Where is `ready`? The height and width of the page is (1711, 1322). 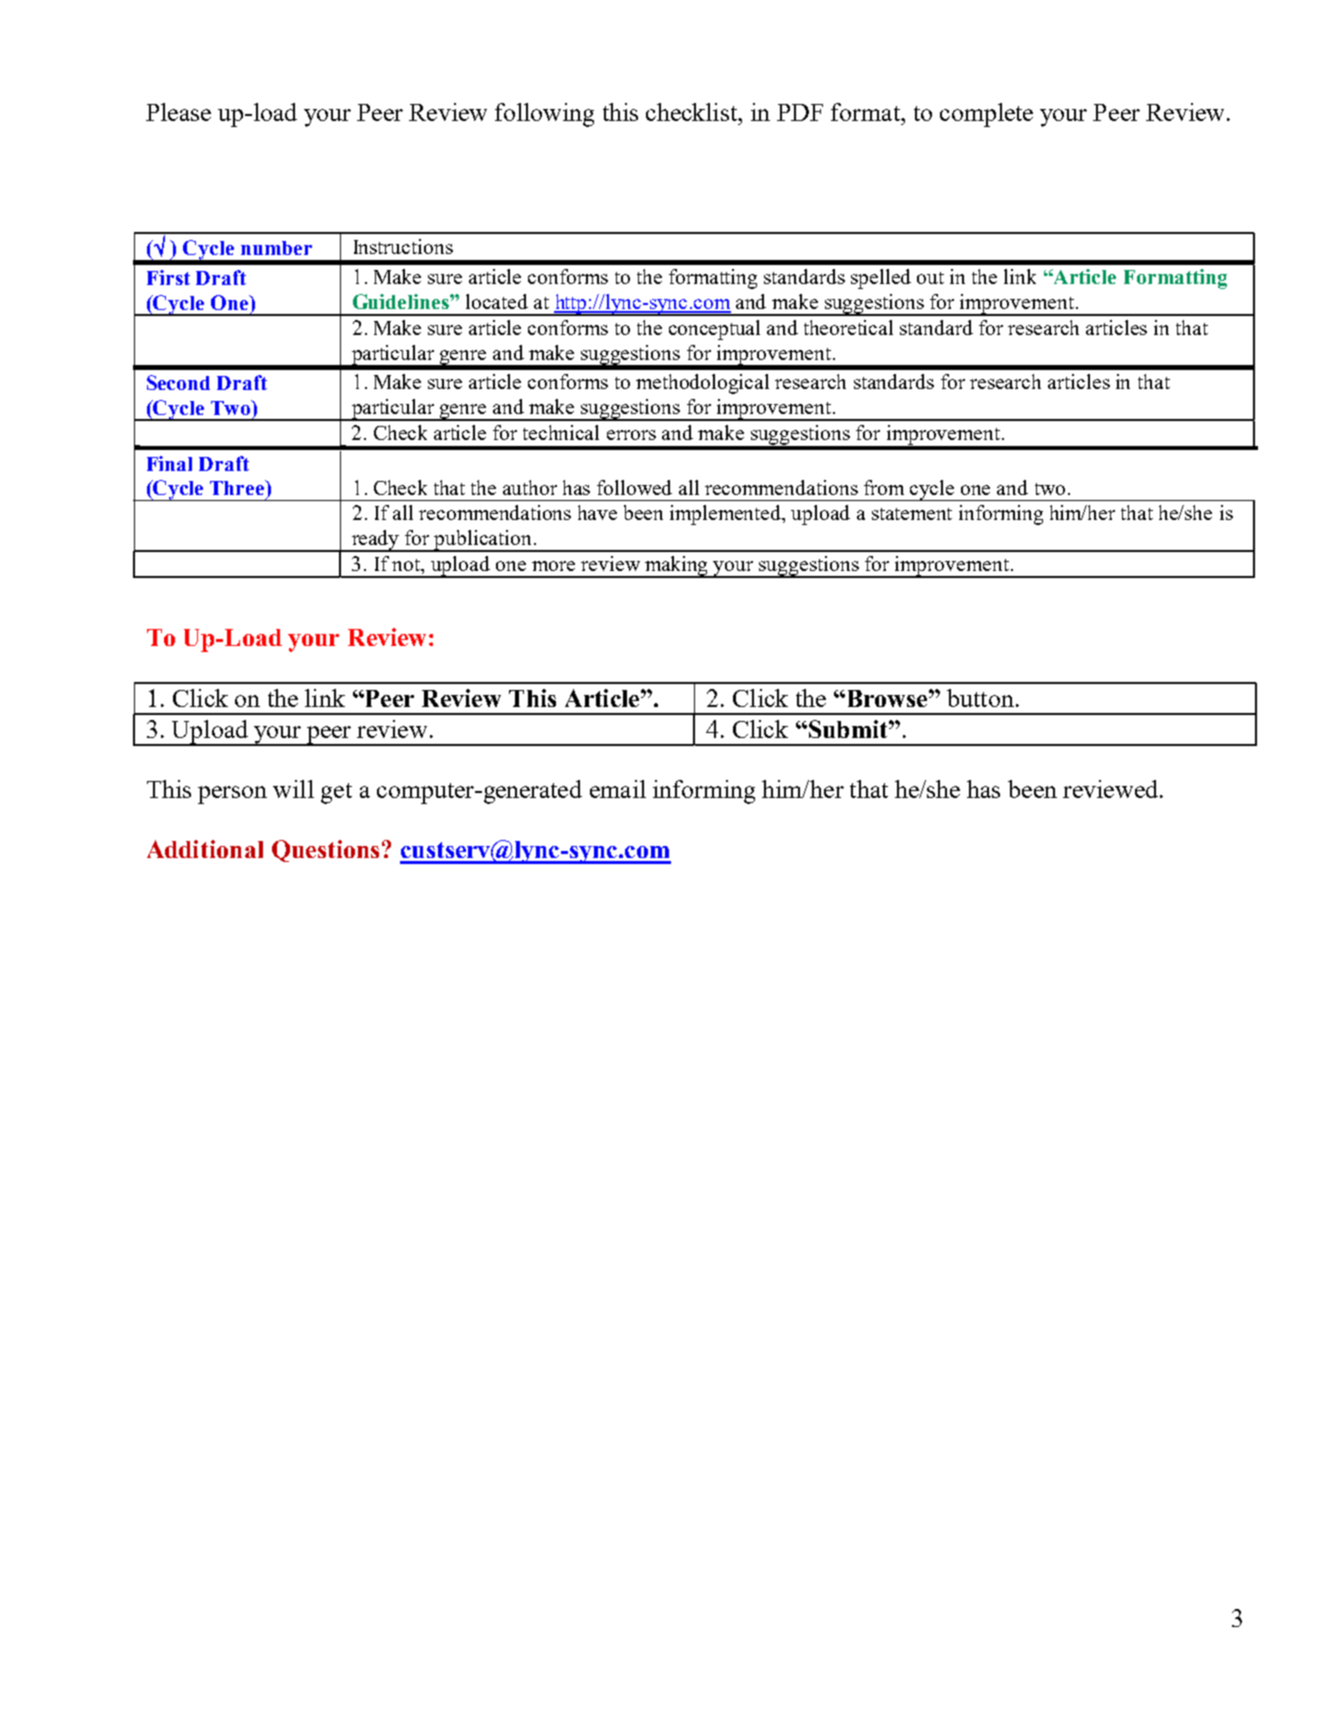
ready is located at coordinates (375, 541).
